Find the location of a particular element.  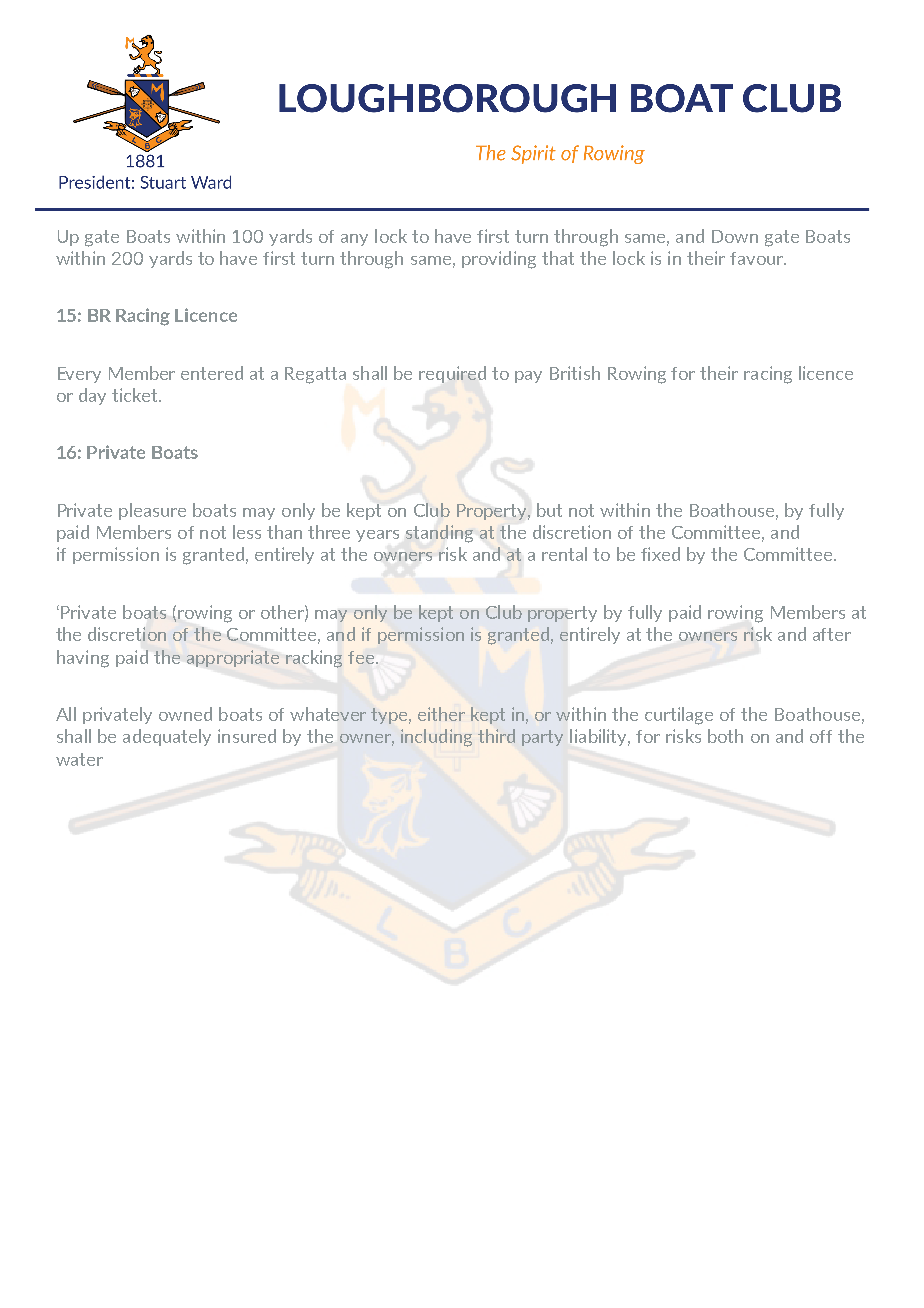

required is located at coordinates (452, 374).
